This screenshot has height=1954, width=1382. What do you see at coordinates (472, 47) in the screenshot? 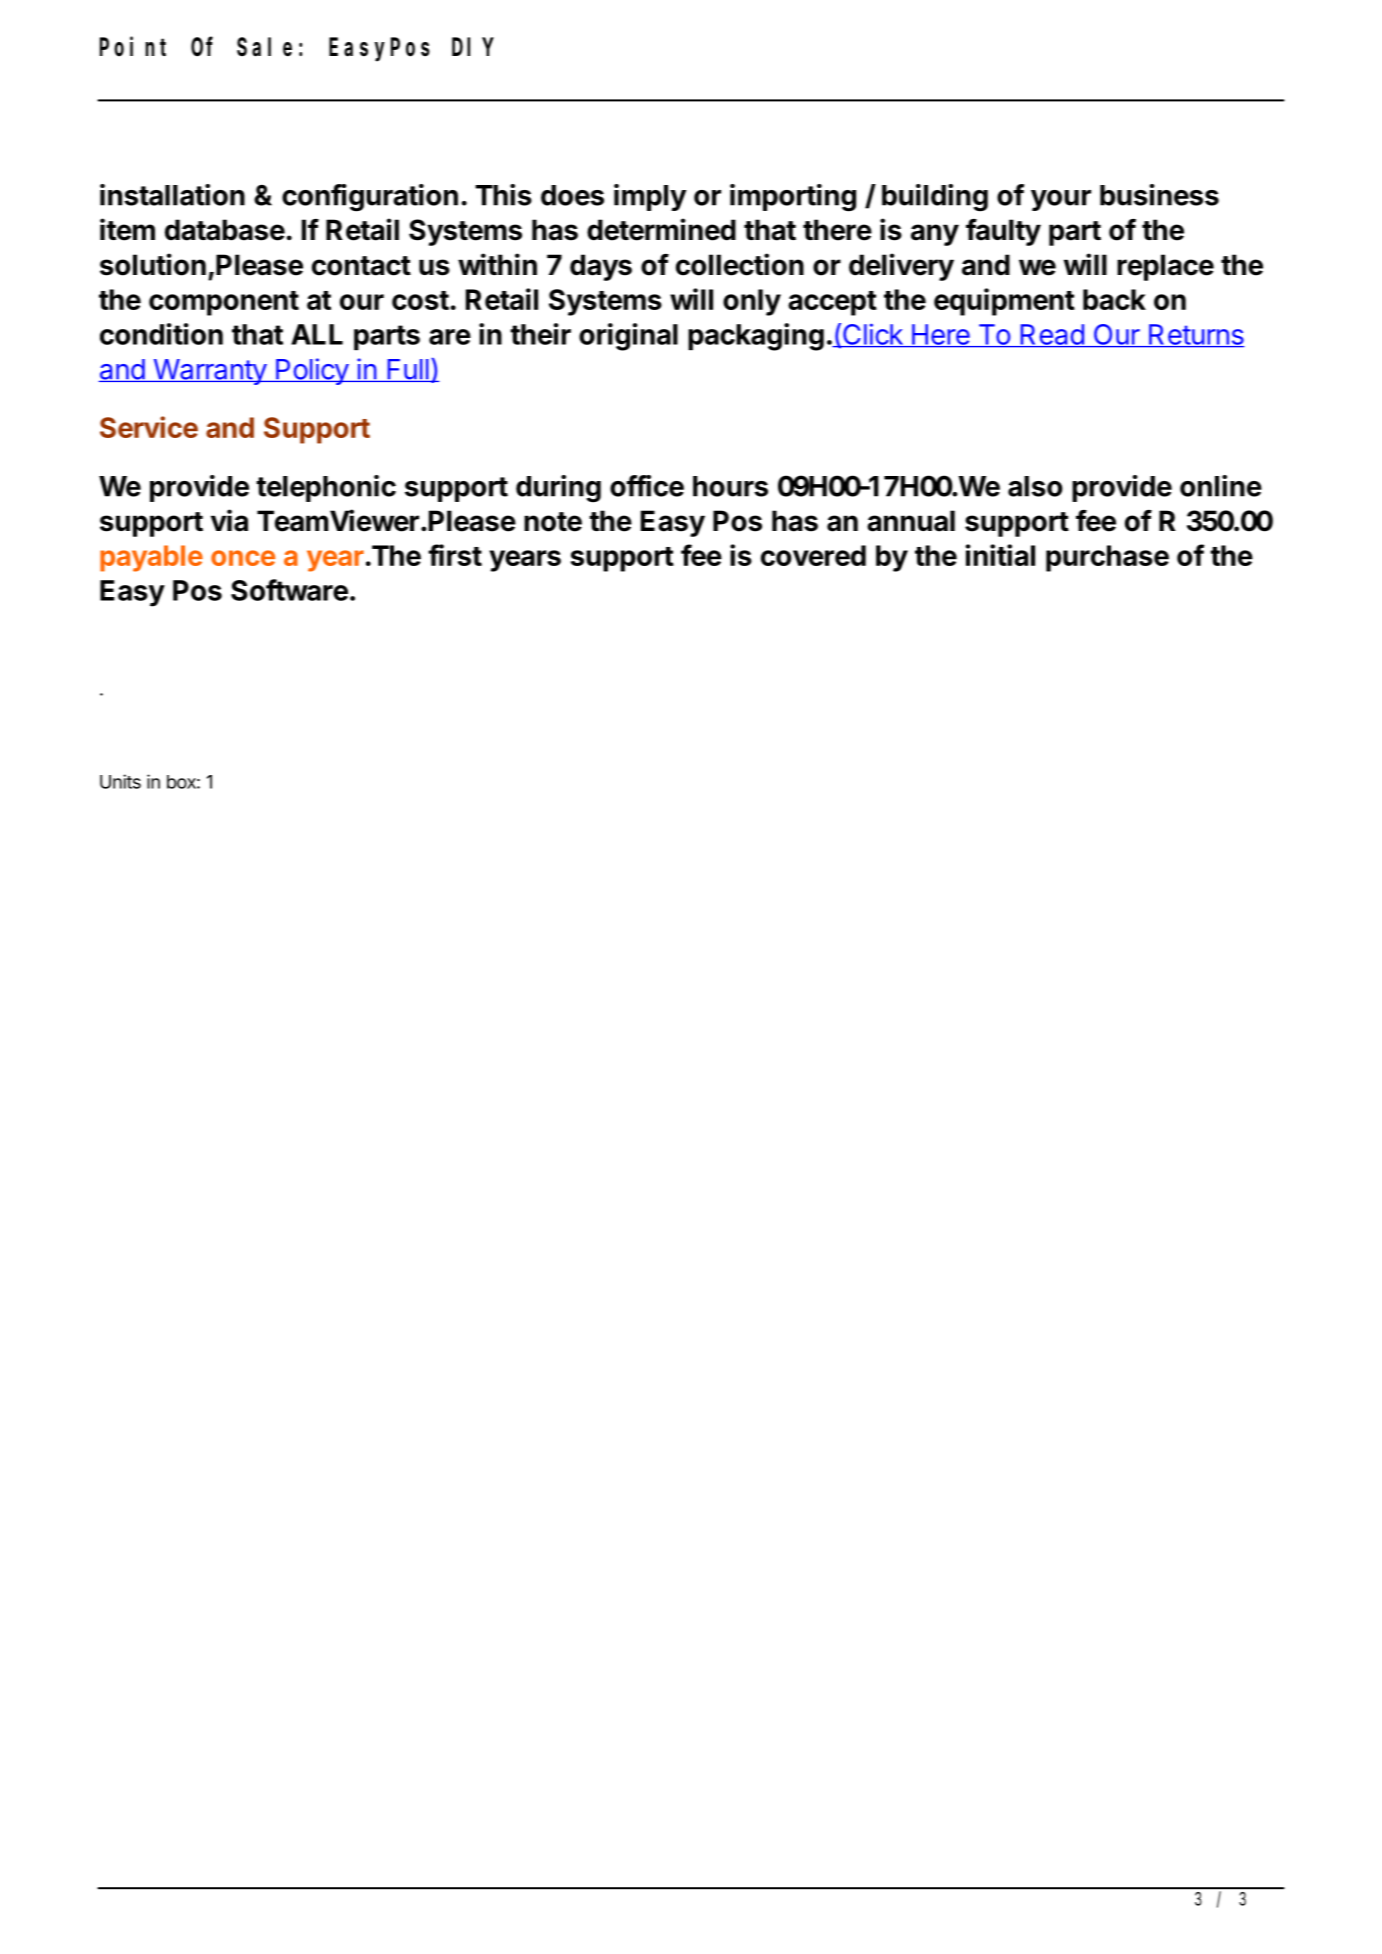
I see `DIY` at bounding box center [472, 47].
